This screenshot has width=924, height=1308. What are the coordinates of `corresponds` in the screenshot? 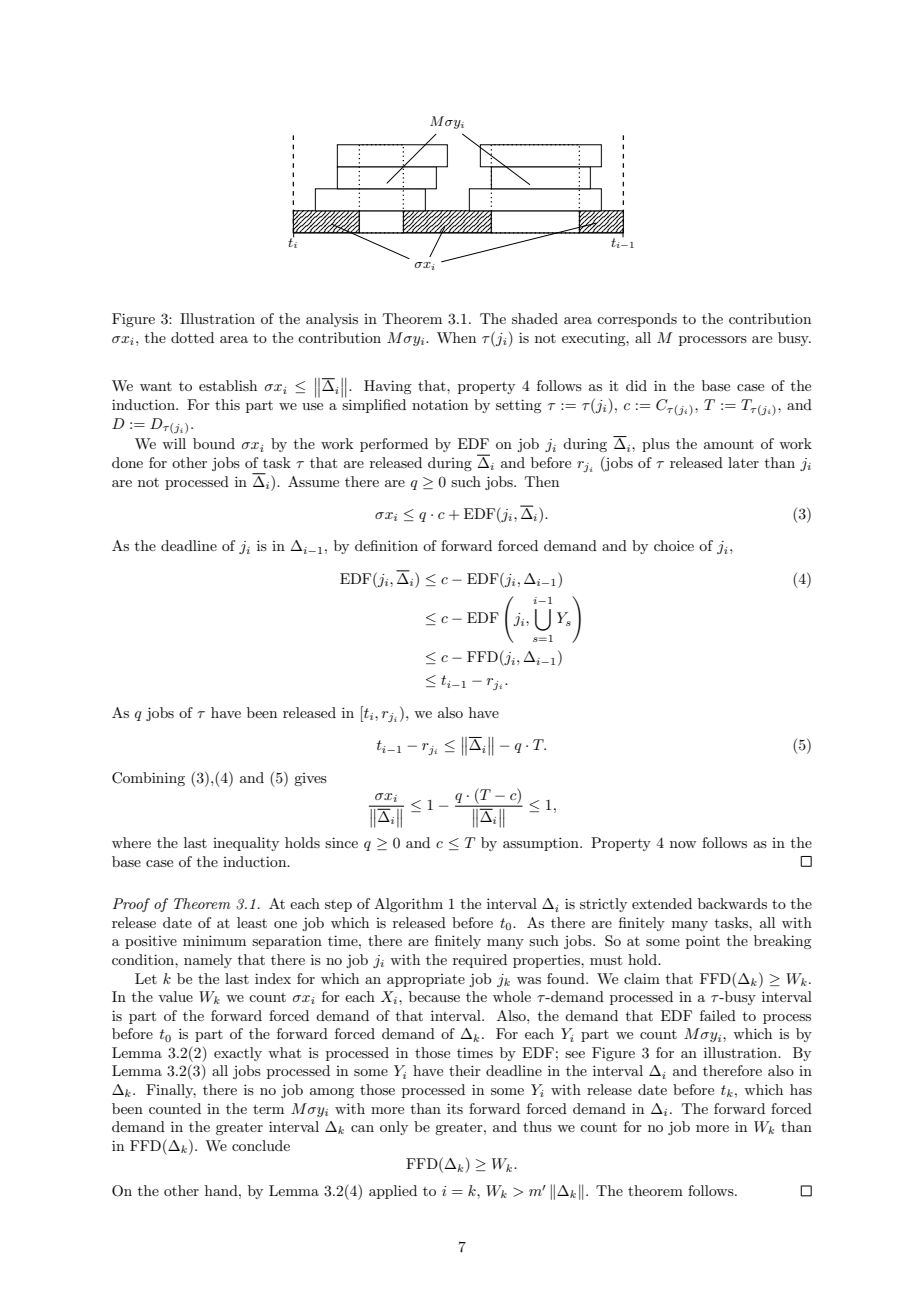 It's located at (637, 320).
